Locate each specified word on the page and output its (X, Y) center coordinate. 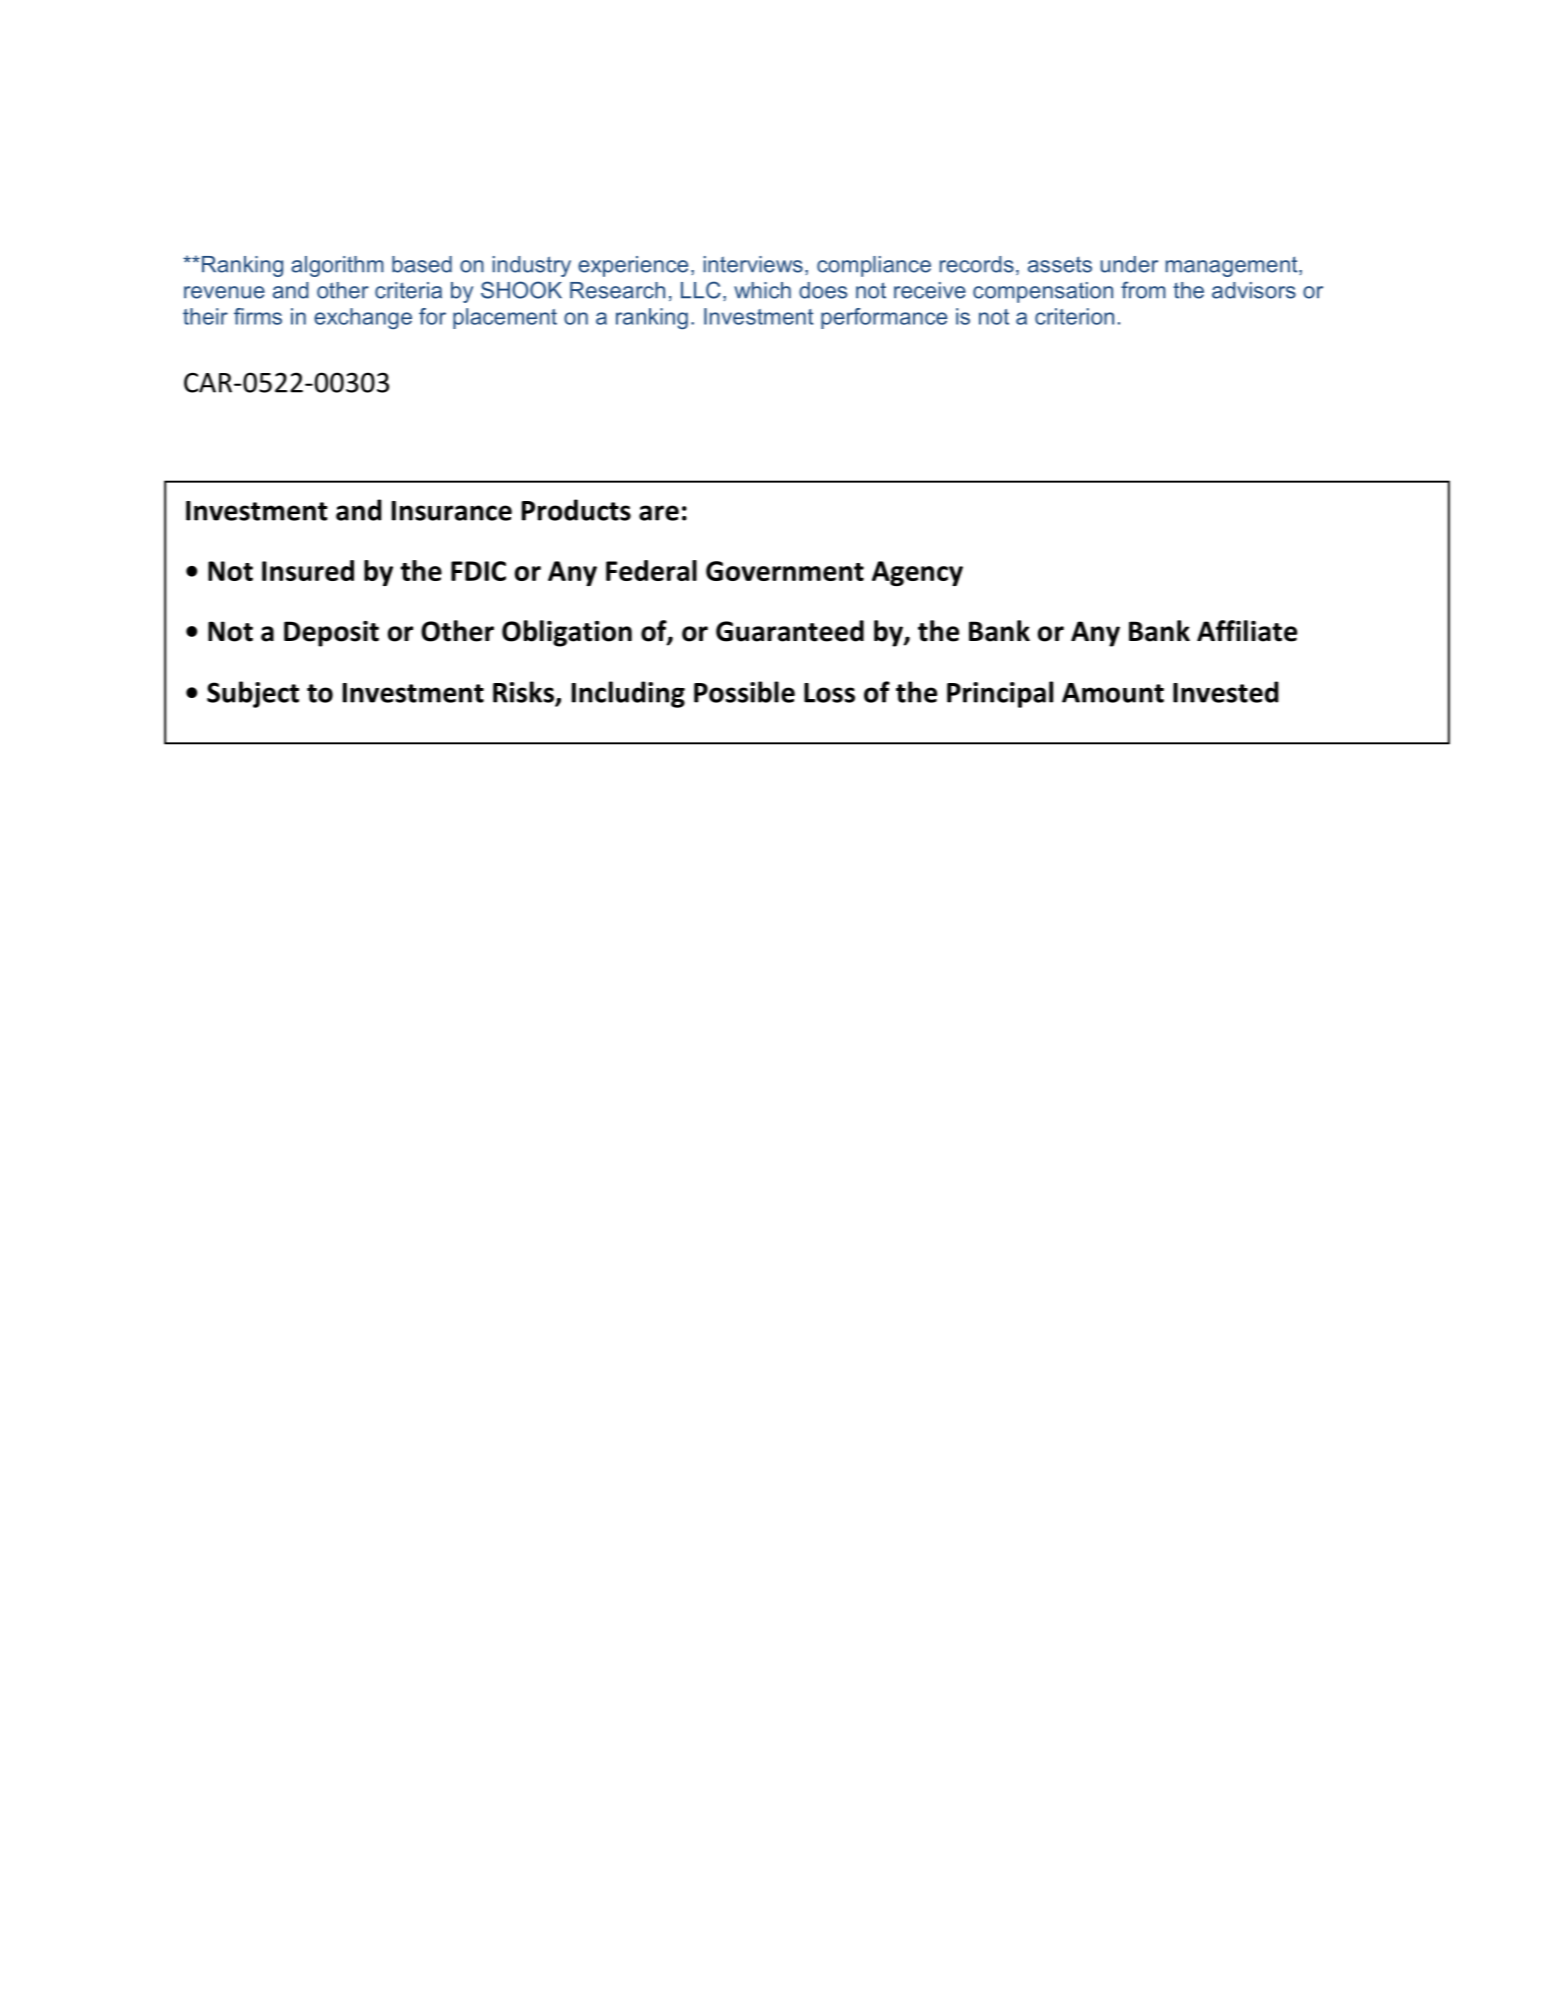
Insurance (452, 511)
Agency (917, 573)
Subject (253, 694)
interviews (753, 264)
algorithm (337, 266)
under (1129, 264)
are (659, 513)
